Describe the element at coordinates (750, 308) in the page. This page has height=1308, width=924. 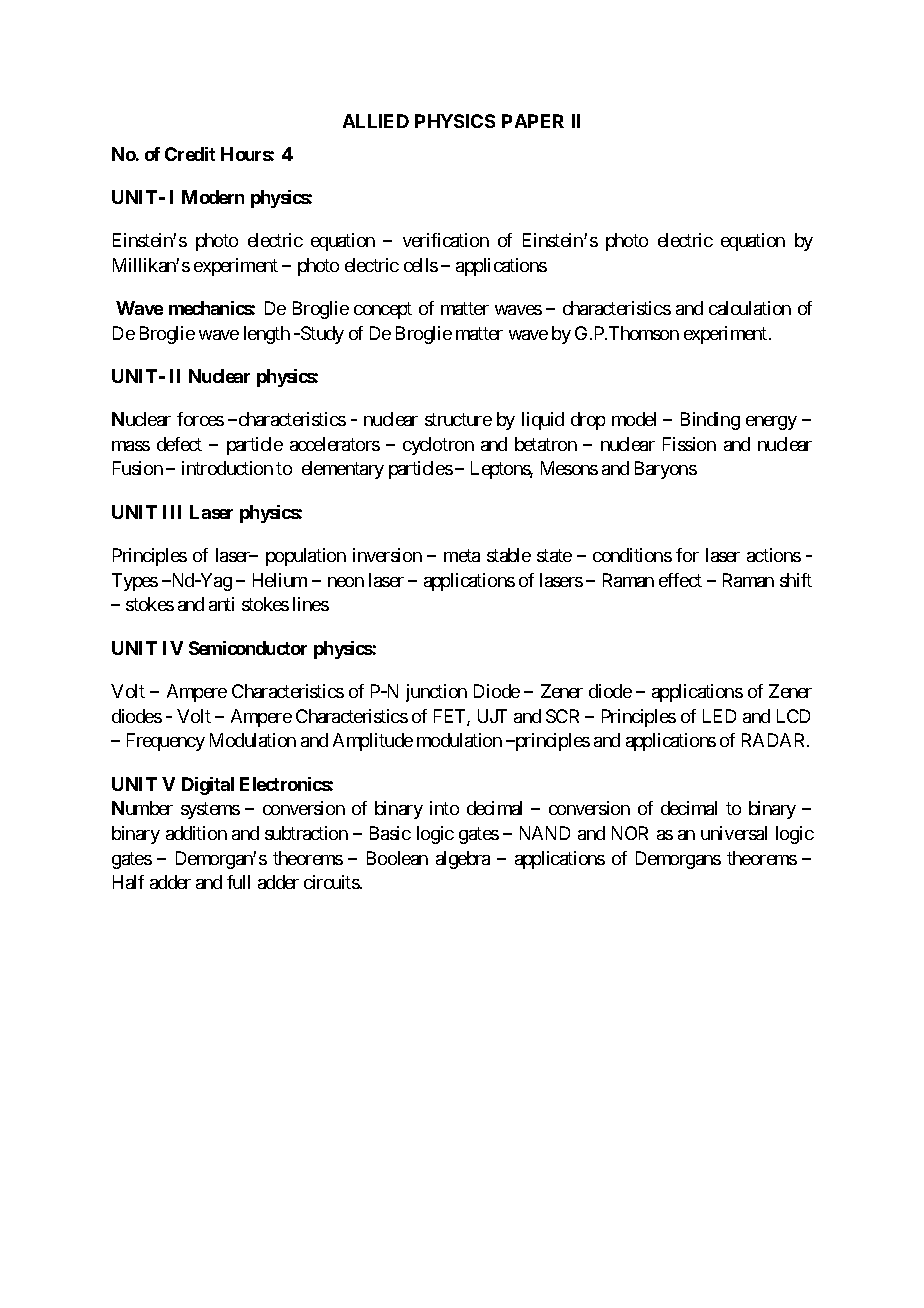
I see `calculation` at that location.
